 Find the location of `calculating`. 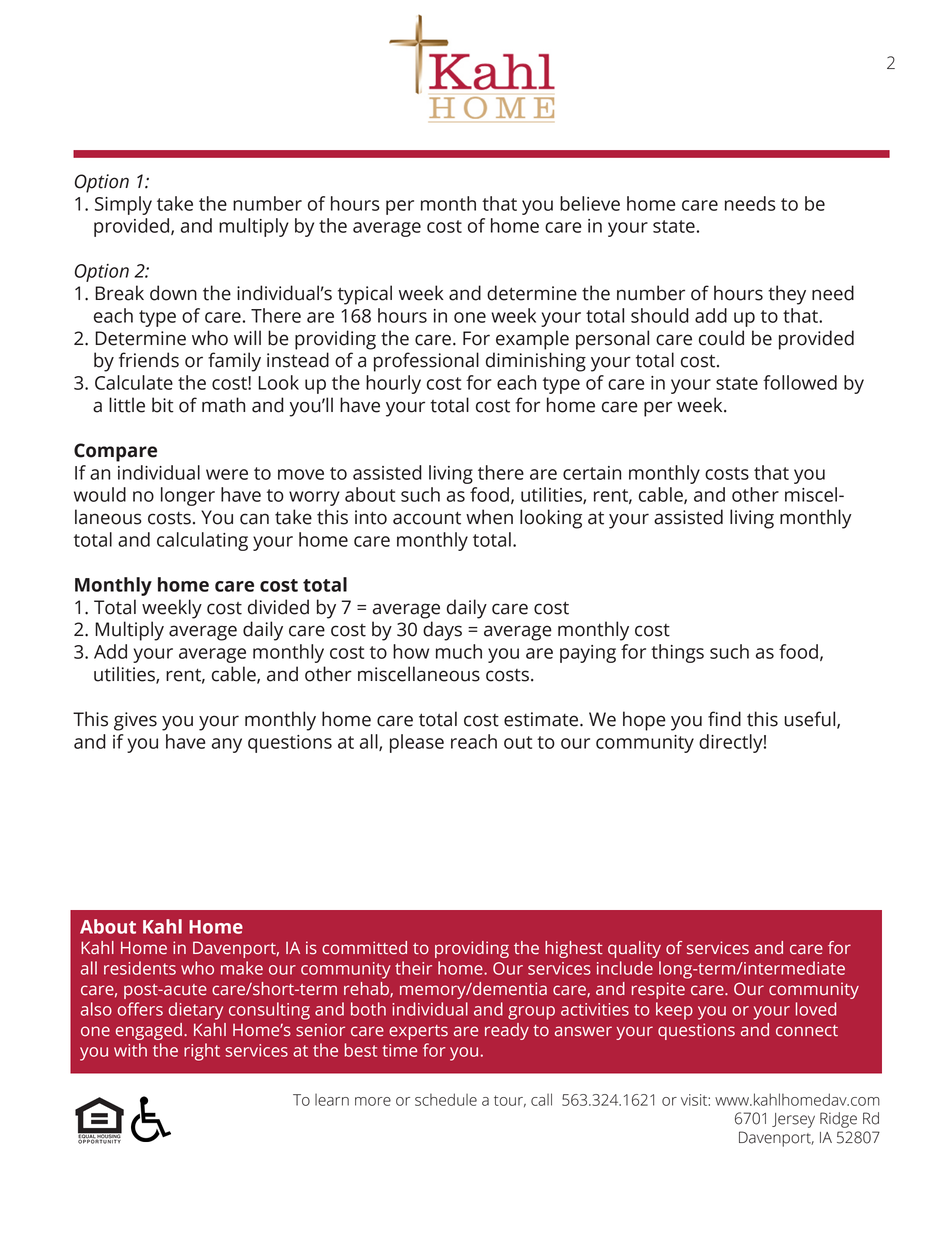

calculating is located at coordinates (202, 541).
